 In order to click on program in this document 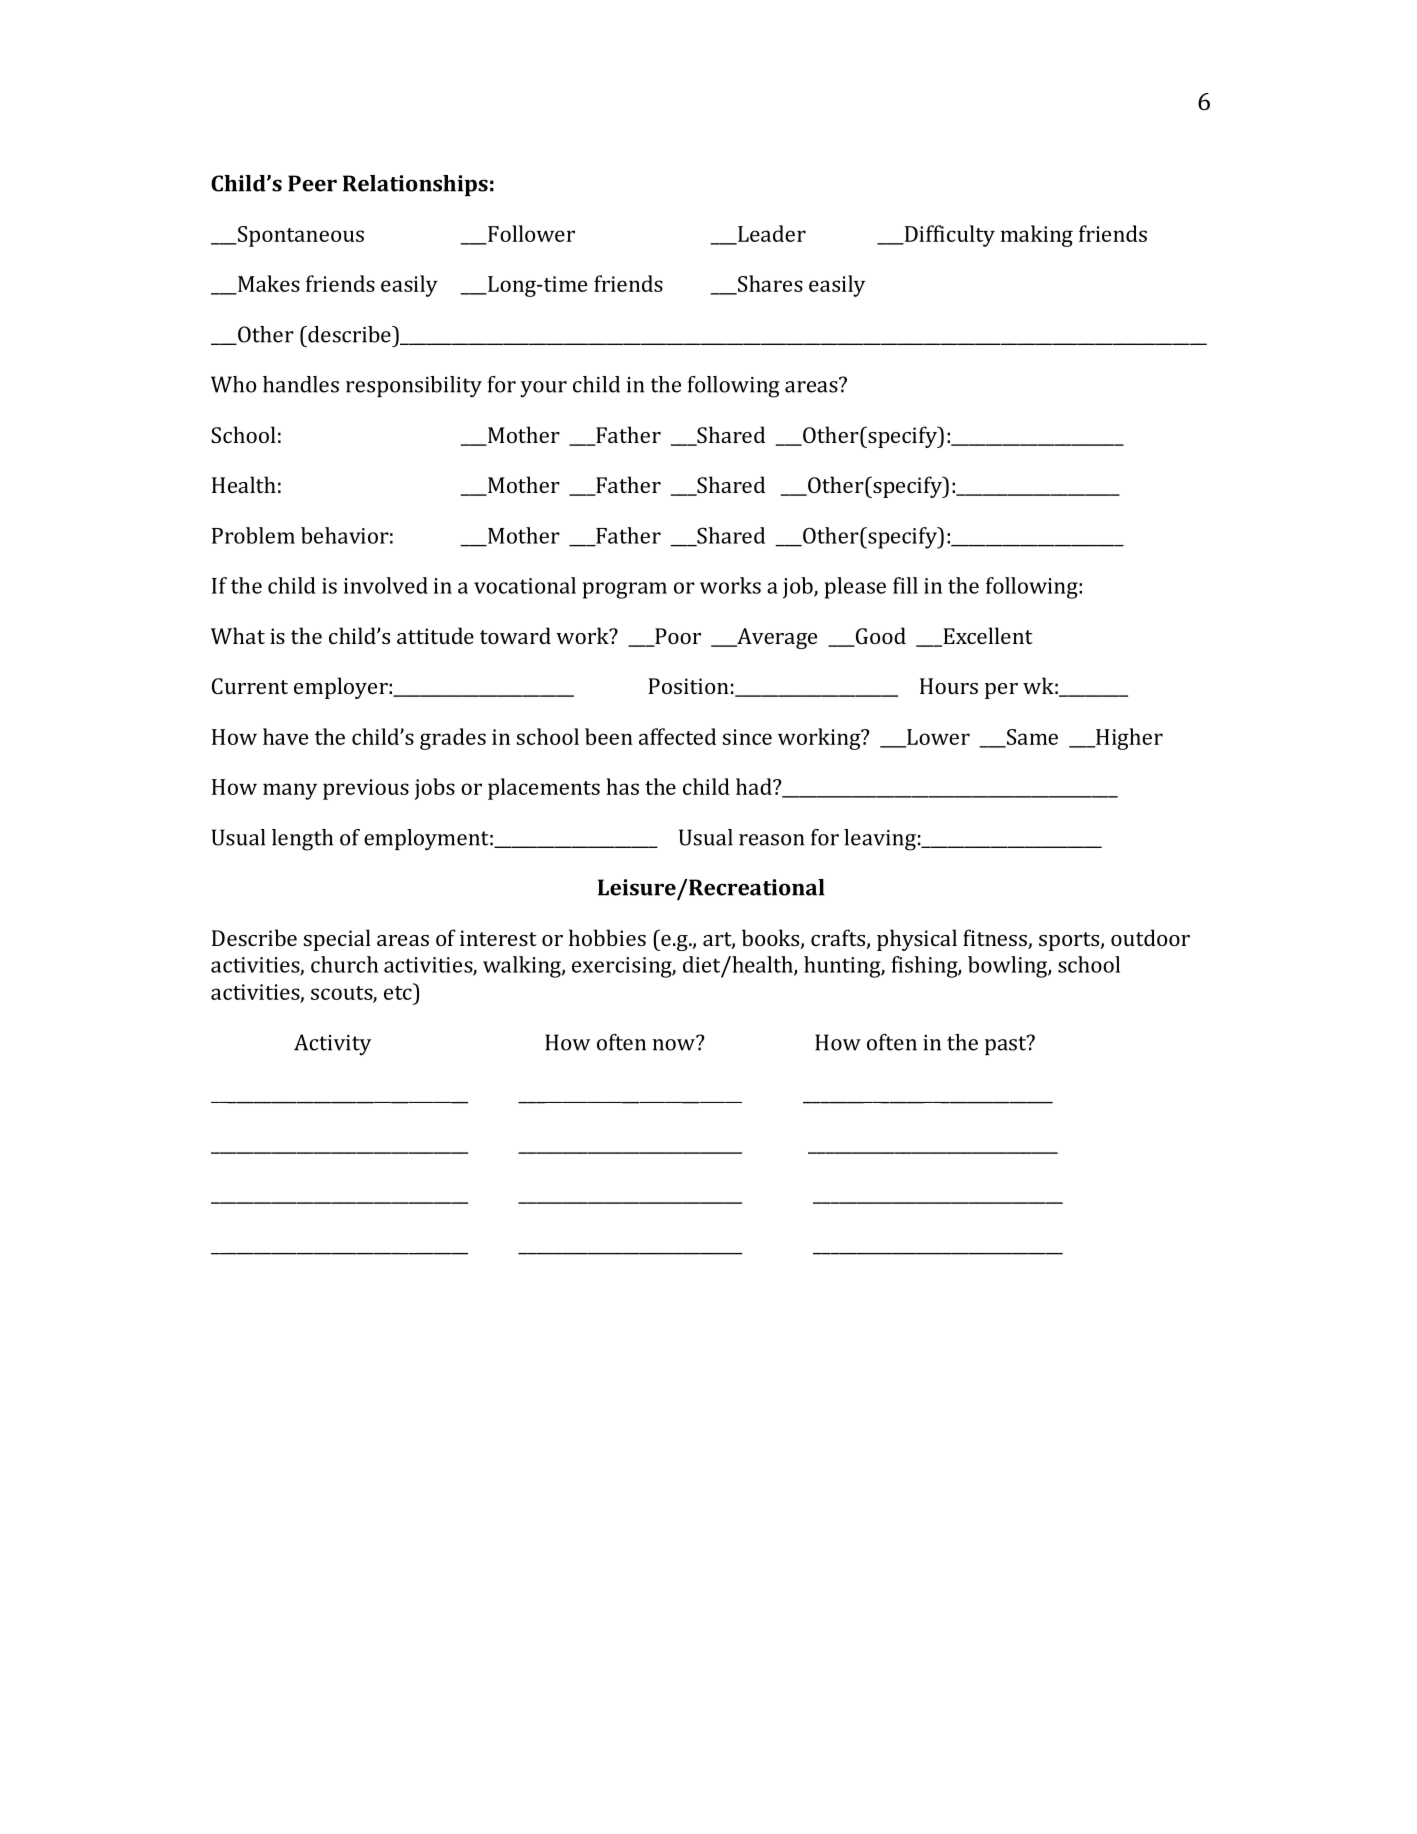, I will do `click(625, 590)`.
